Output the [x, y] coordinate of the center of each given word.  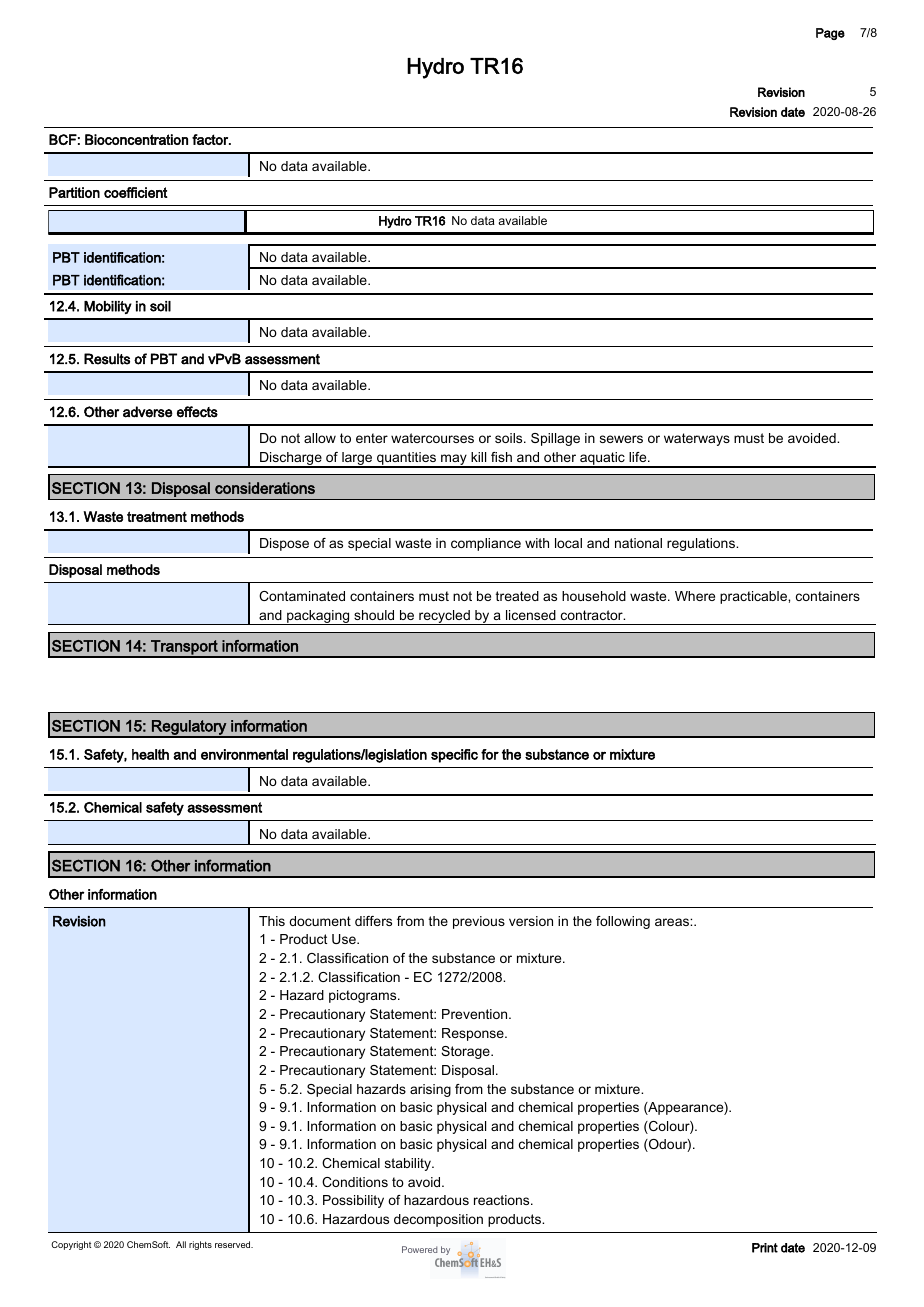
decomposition [438, 1220]
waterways [697, 439]
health [150, 754]
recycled [444, 617]
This [272, 921]
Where [695, 596]
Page [830, 34]
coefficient [136, 192]
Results [107, 359]
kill [478, 457]
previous [479, 922]
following [623, 922]
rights [200, 1245]
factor [211, 139]
